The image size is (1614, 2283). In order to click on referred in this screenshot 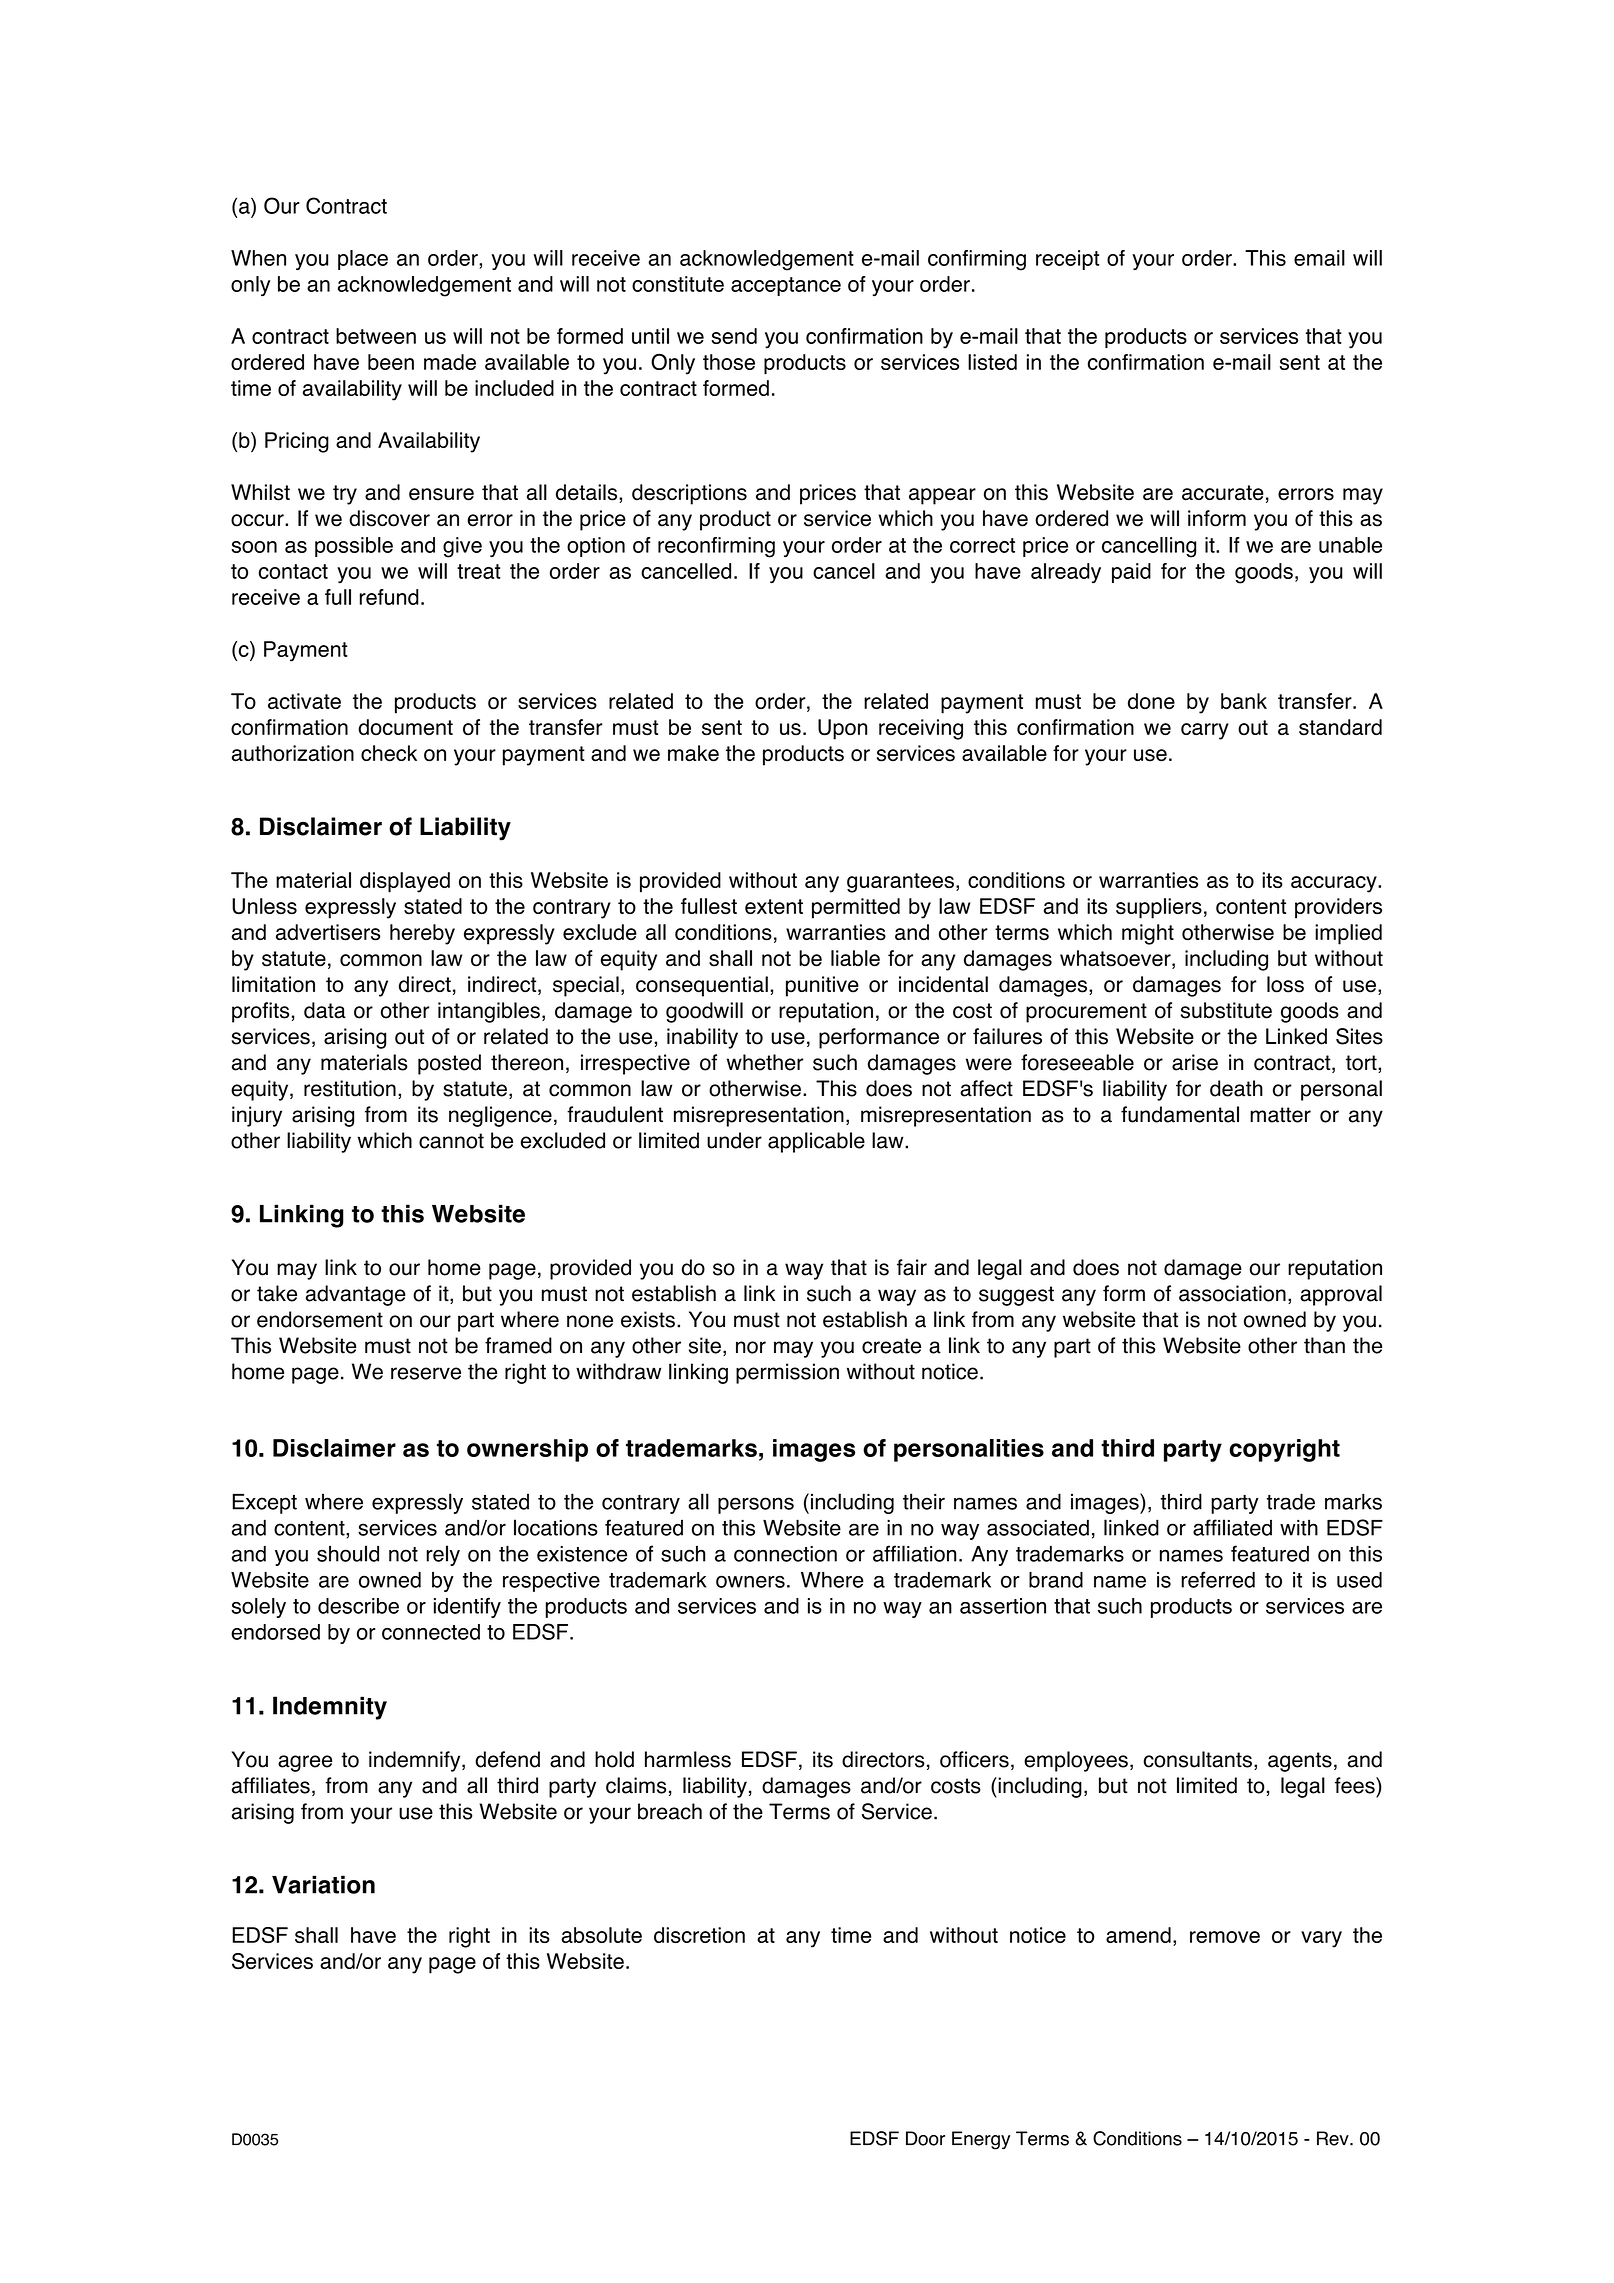, I will do `click(1218, 1579)`.
